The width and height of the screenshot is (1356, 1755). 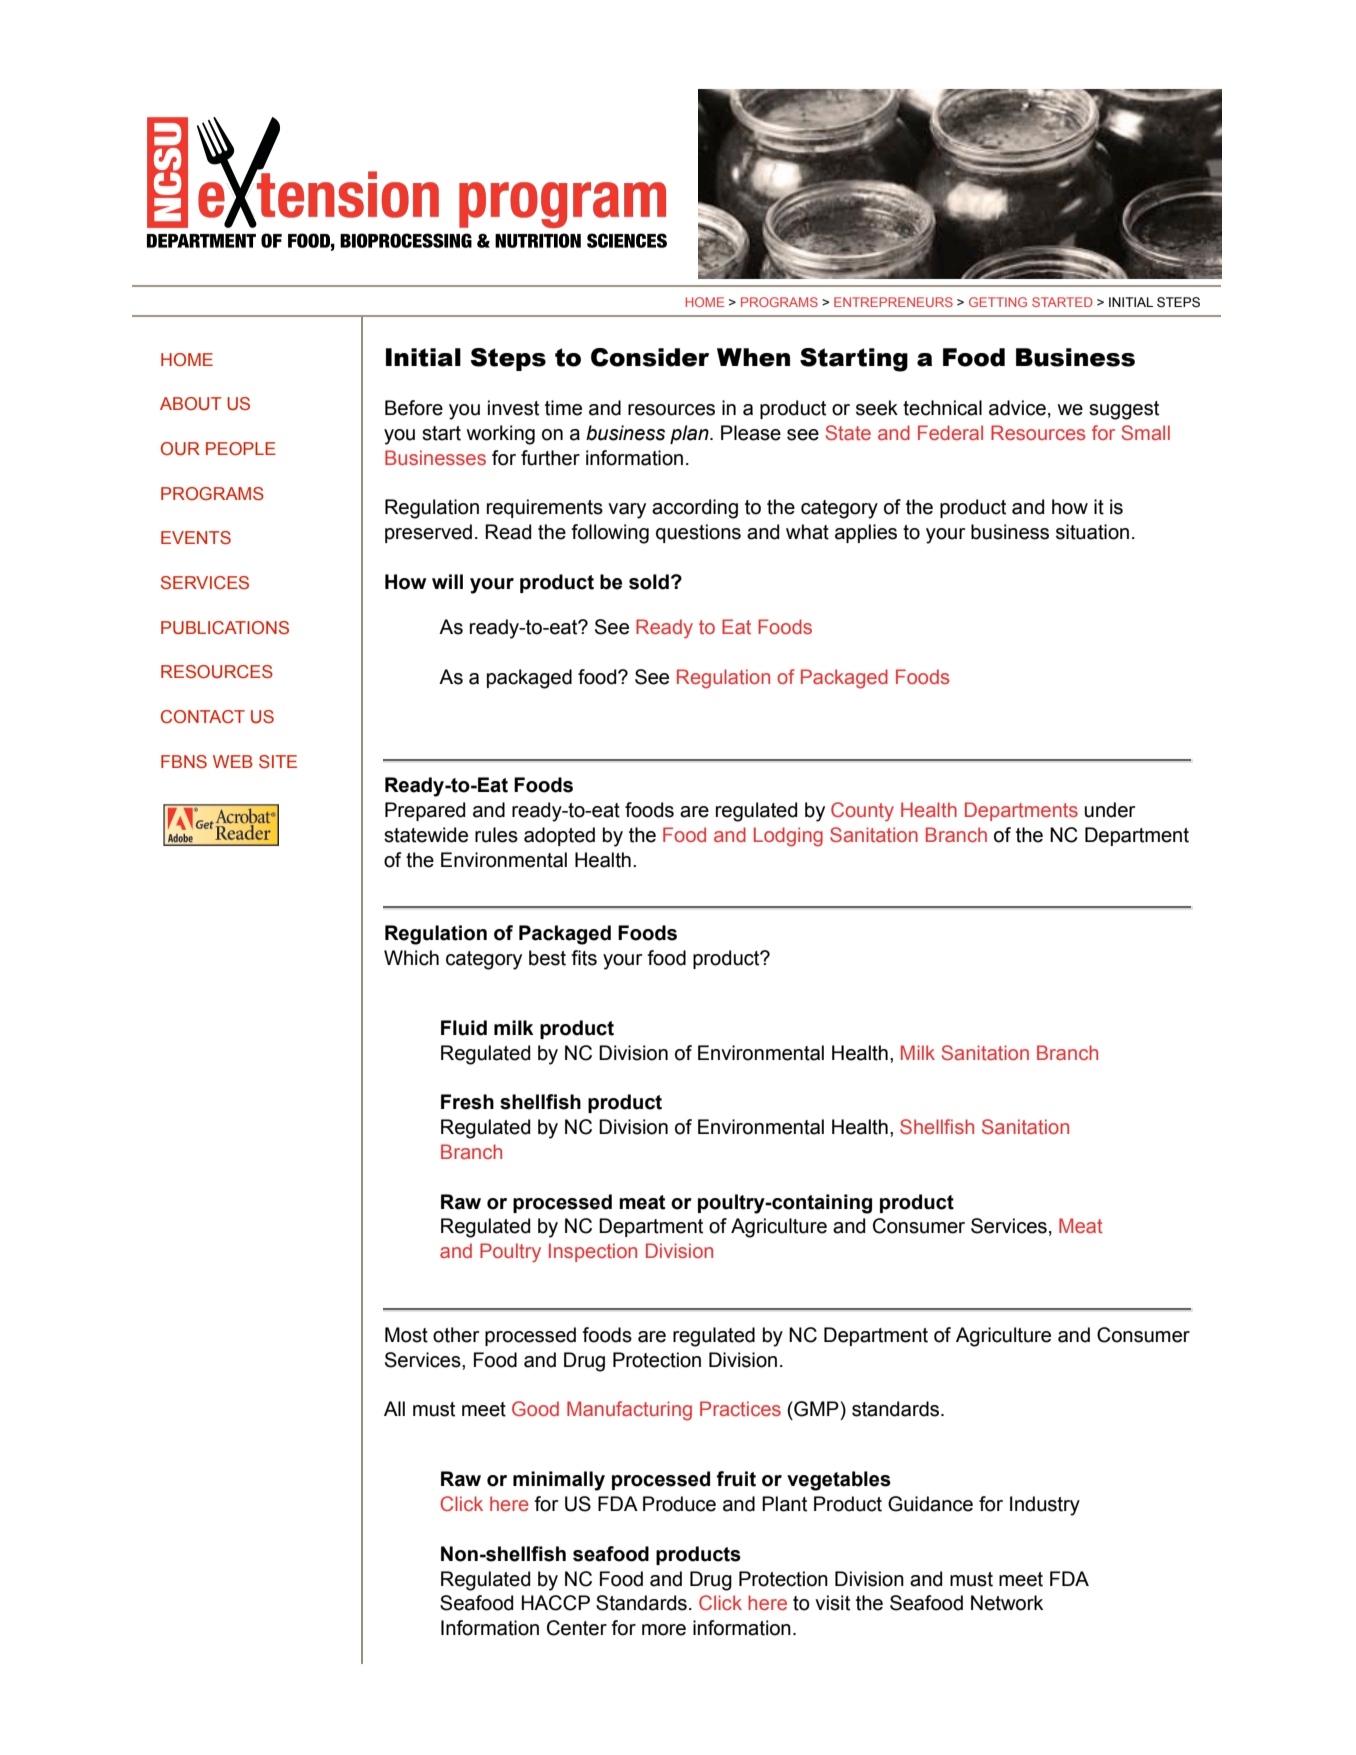 I want to click on situation, so click(x=1092, y=532).
